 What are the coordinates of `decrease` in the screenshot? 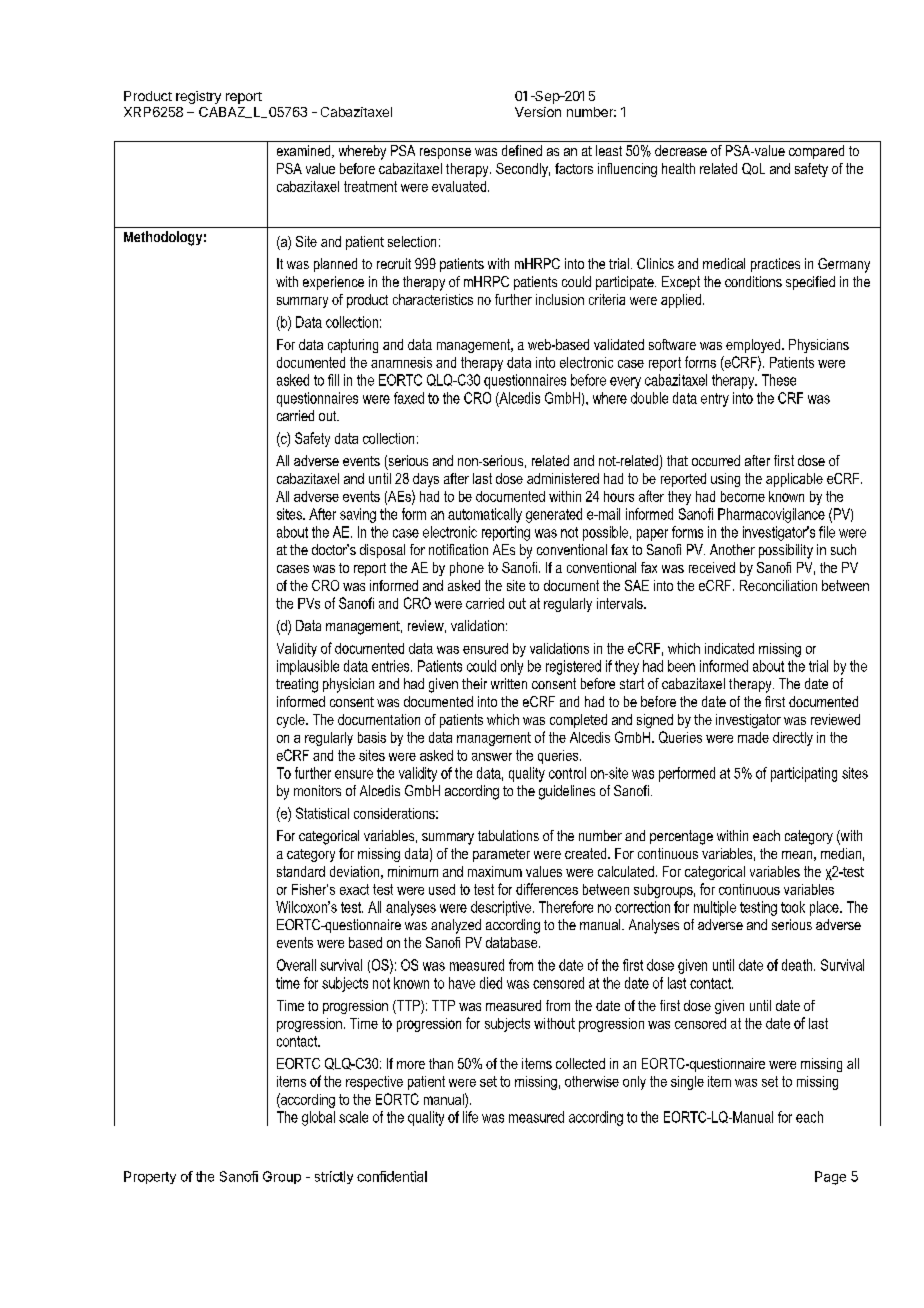 It's located at (681, 150).
